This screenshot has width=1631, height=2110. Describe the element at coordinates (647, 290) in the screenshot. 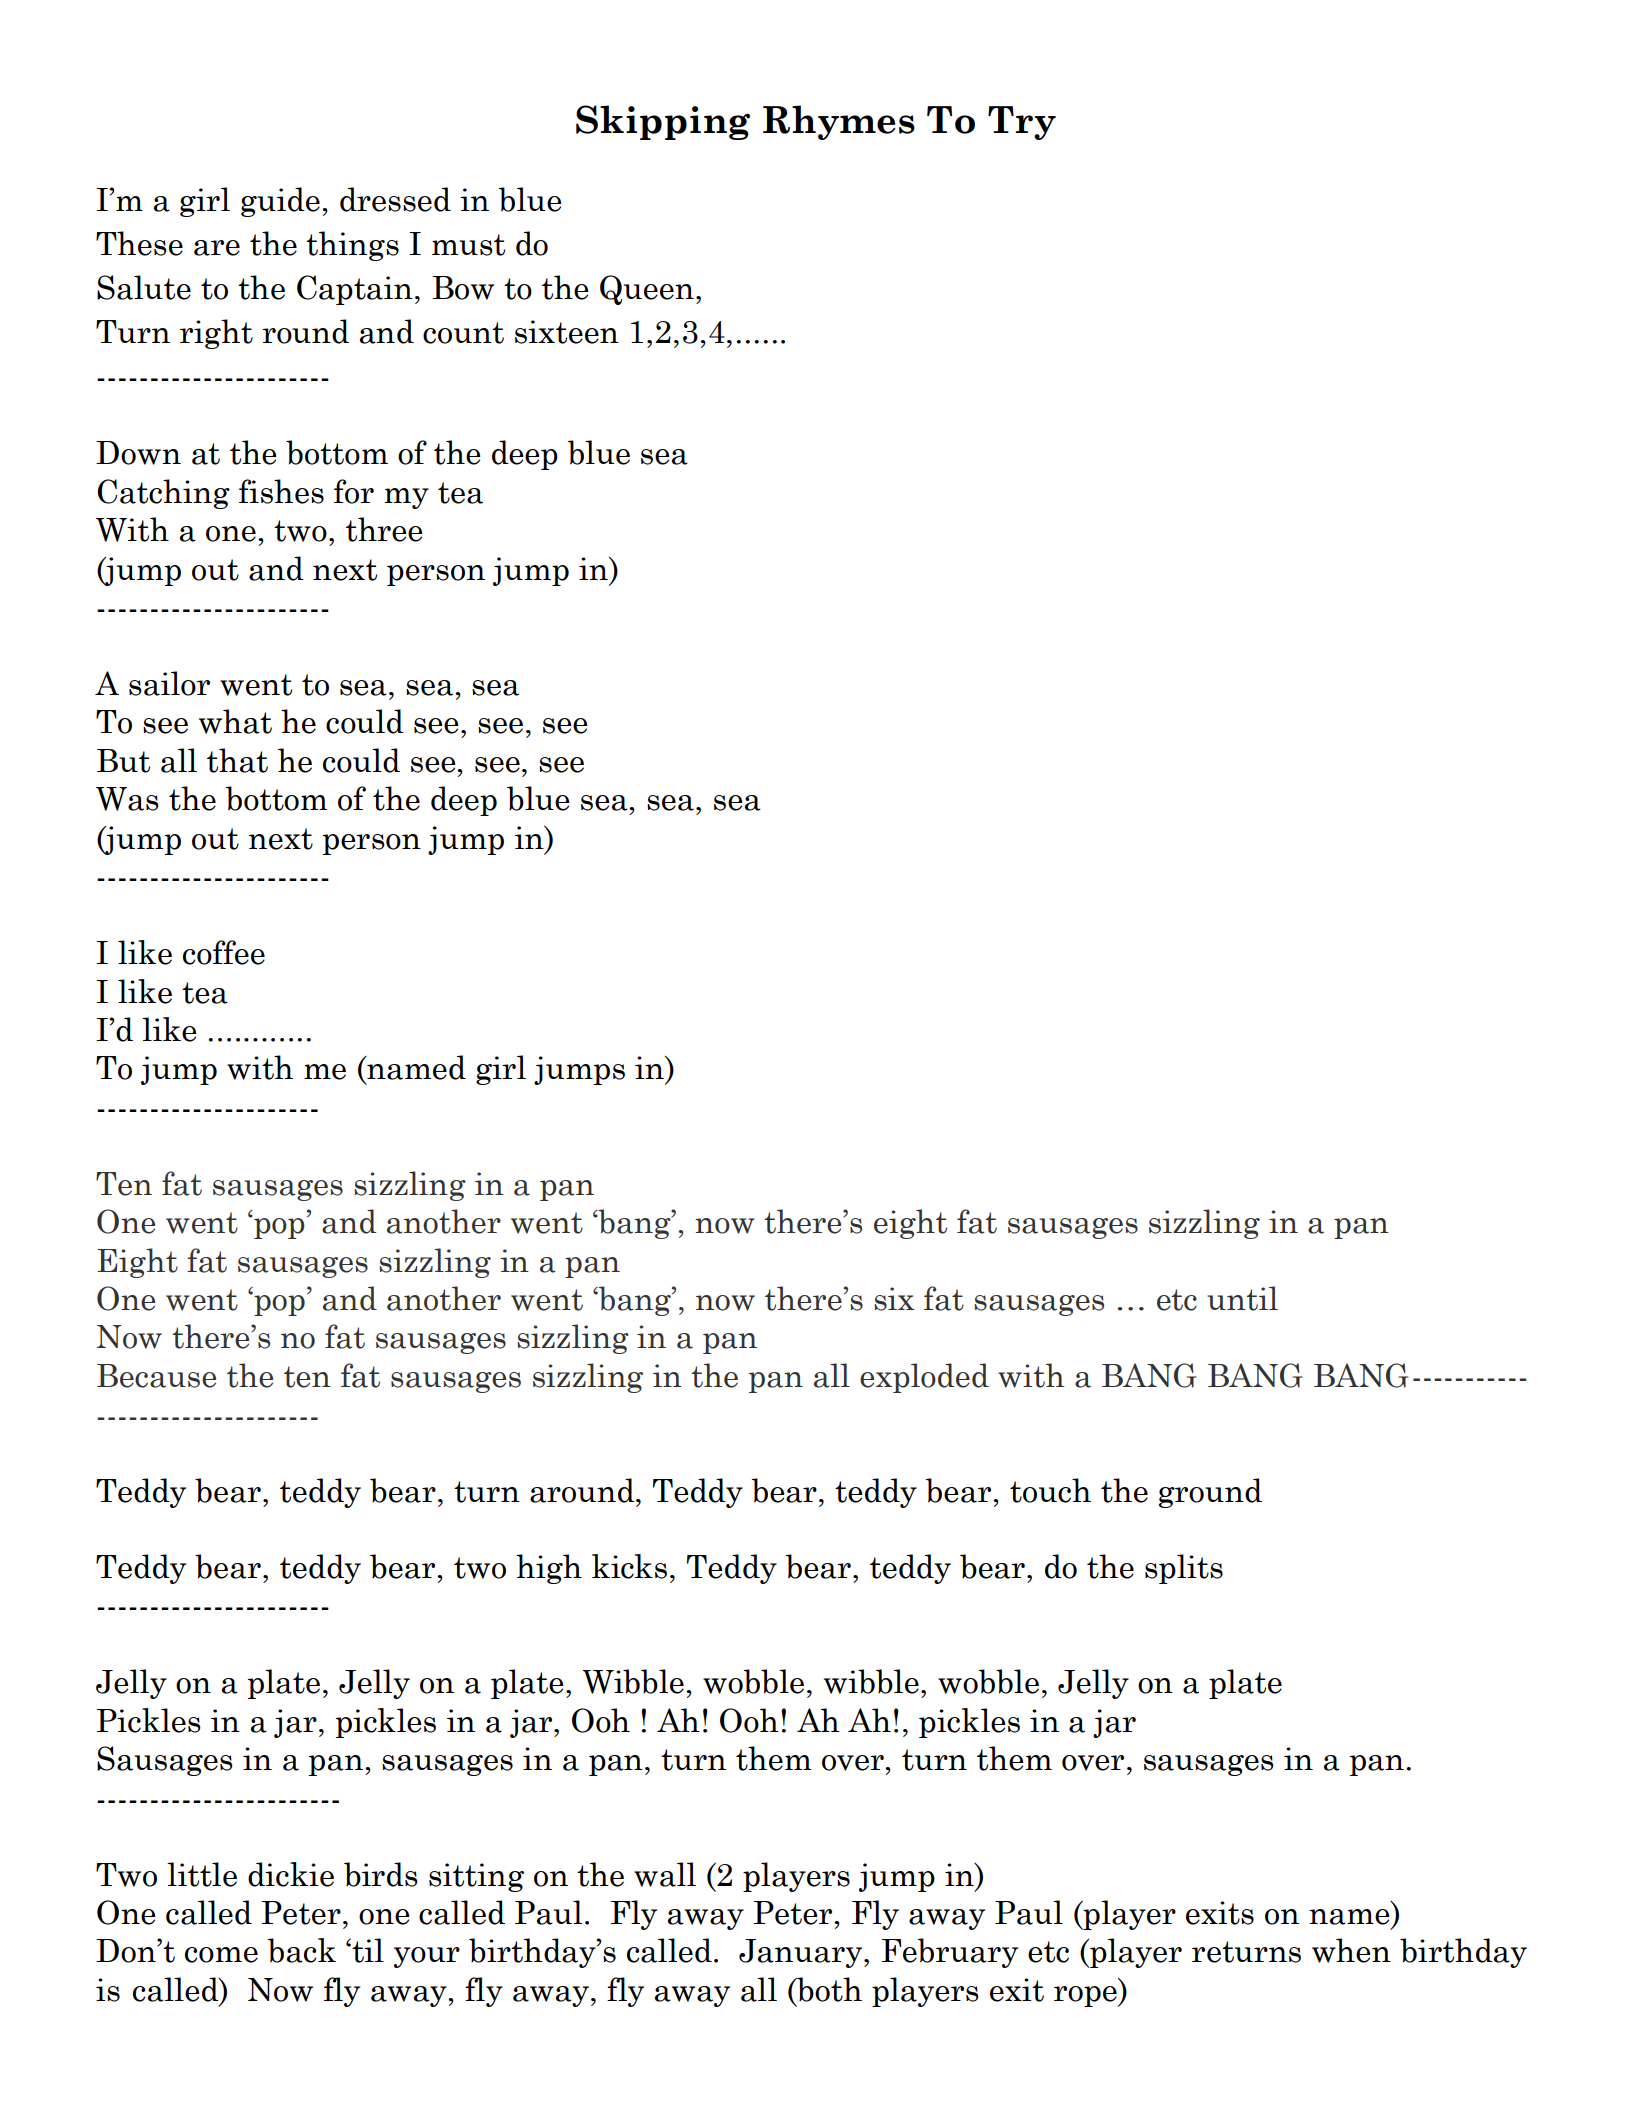

I see `Queen` at that location.
